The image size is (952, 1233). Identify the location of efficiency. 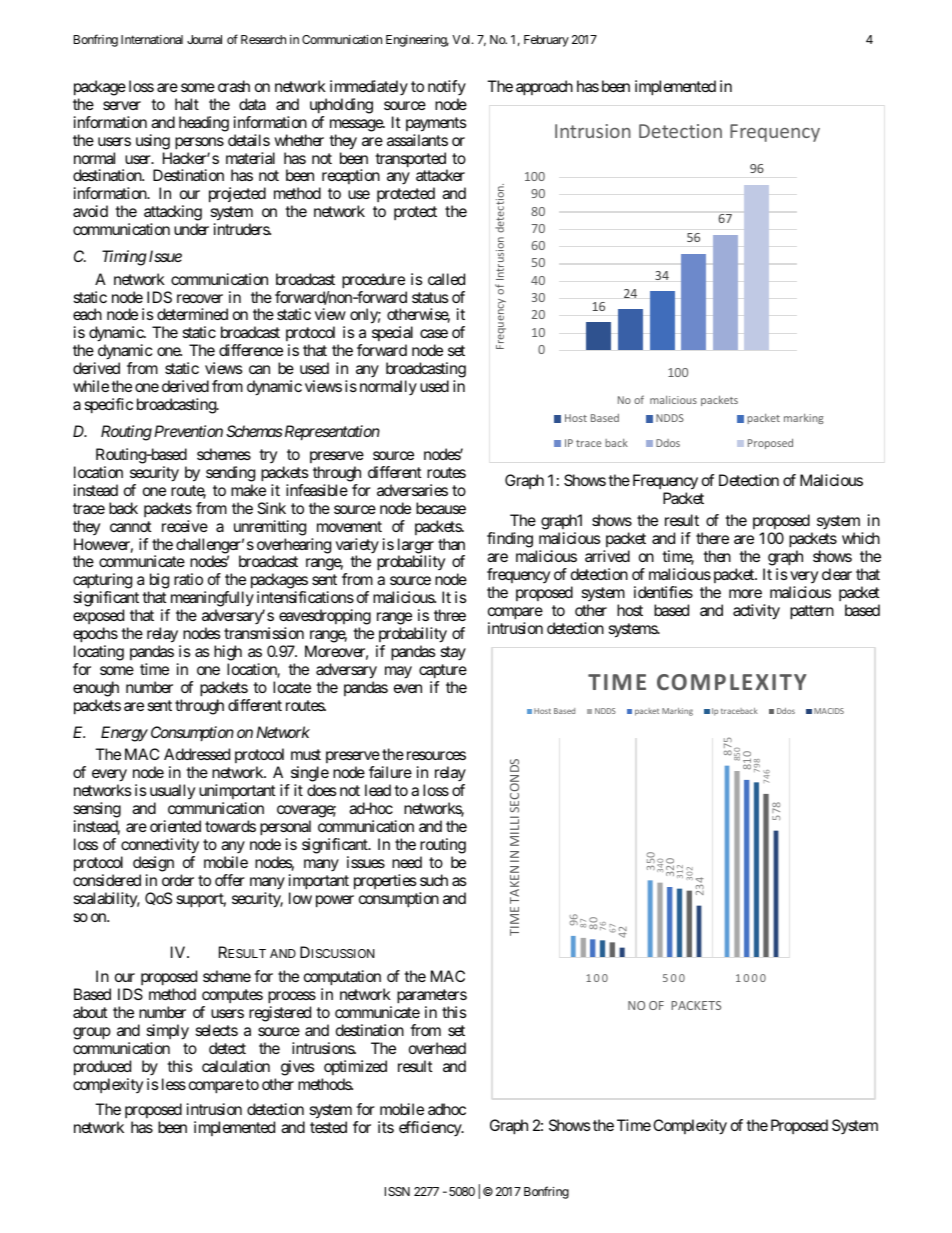
(431, 1129).
